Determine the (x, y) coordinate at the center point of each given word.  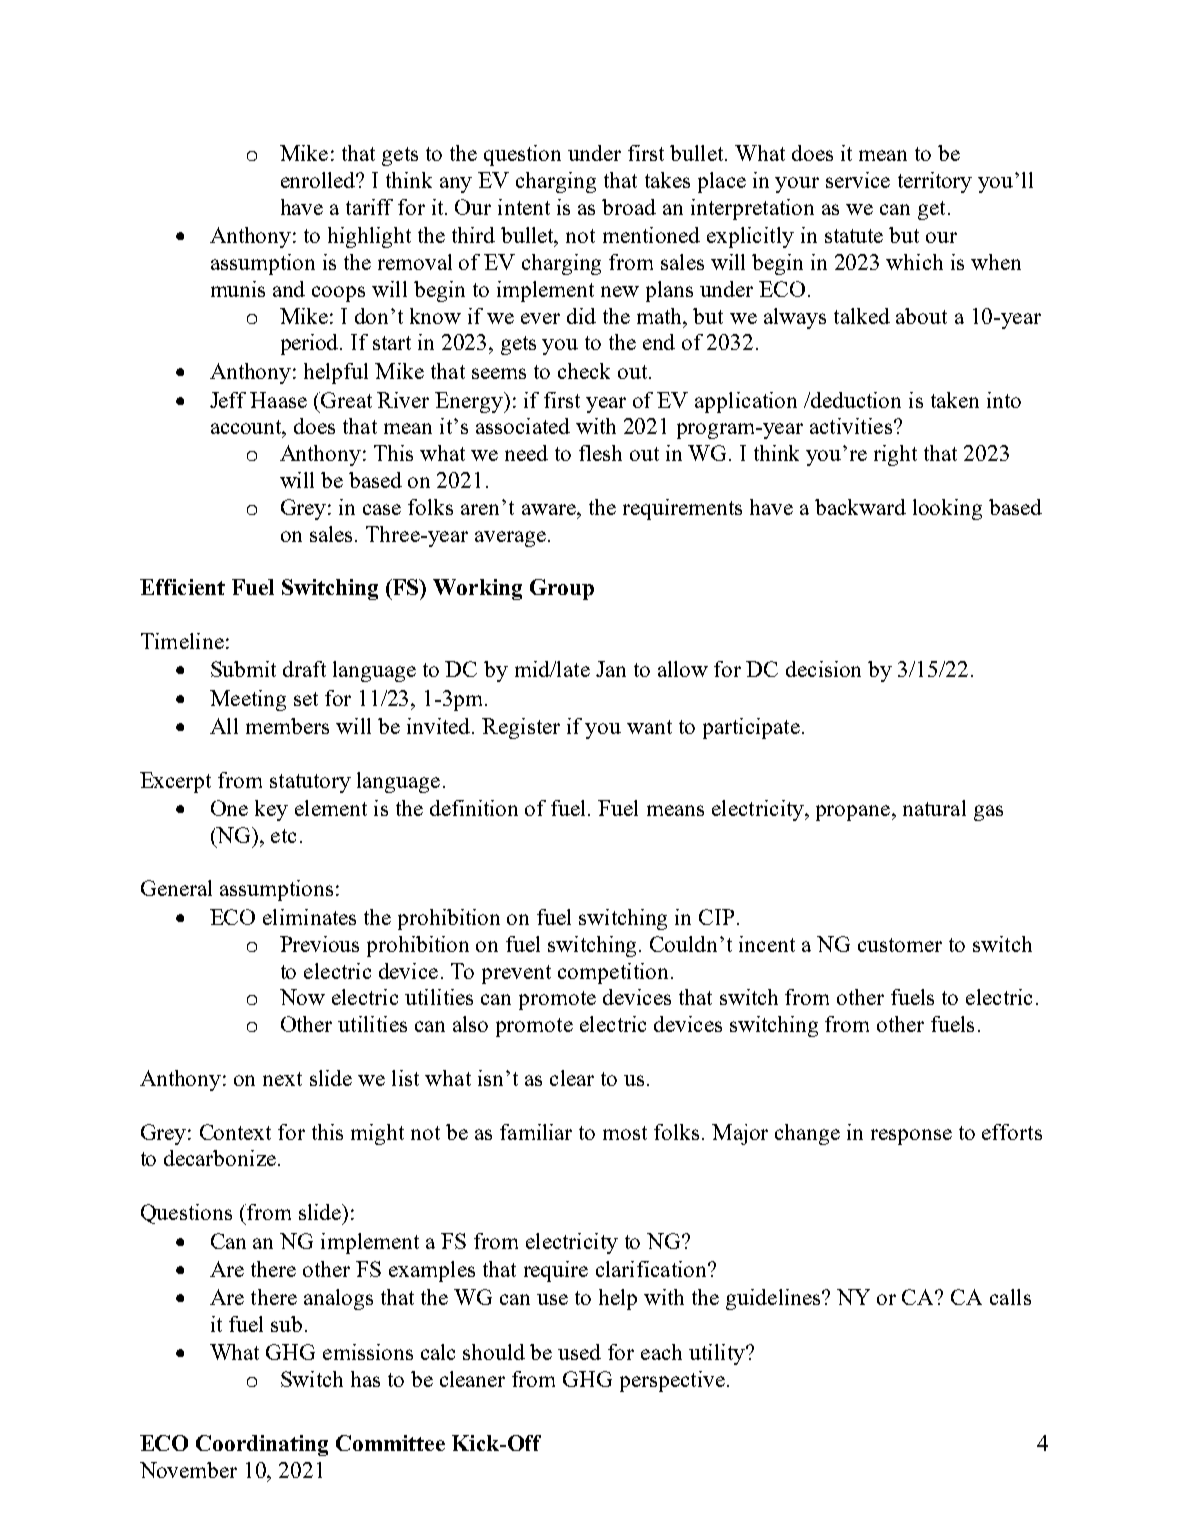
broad (629, 207)
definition (474, 808)
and (289, 289)
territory (935, 182)
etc (283, 836)
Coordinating (262, 1445)
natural (934, 808)
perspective (672, 1381)
